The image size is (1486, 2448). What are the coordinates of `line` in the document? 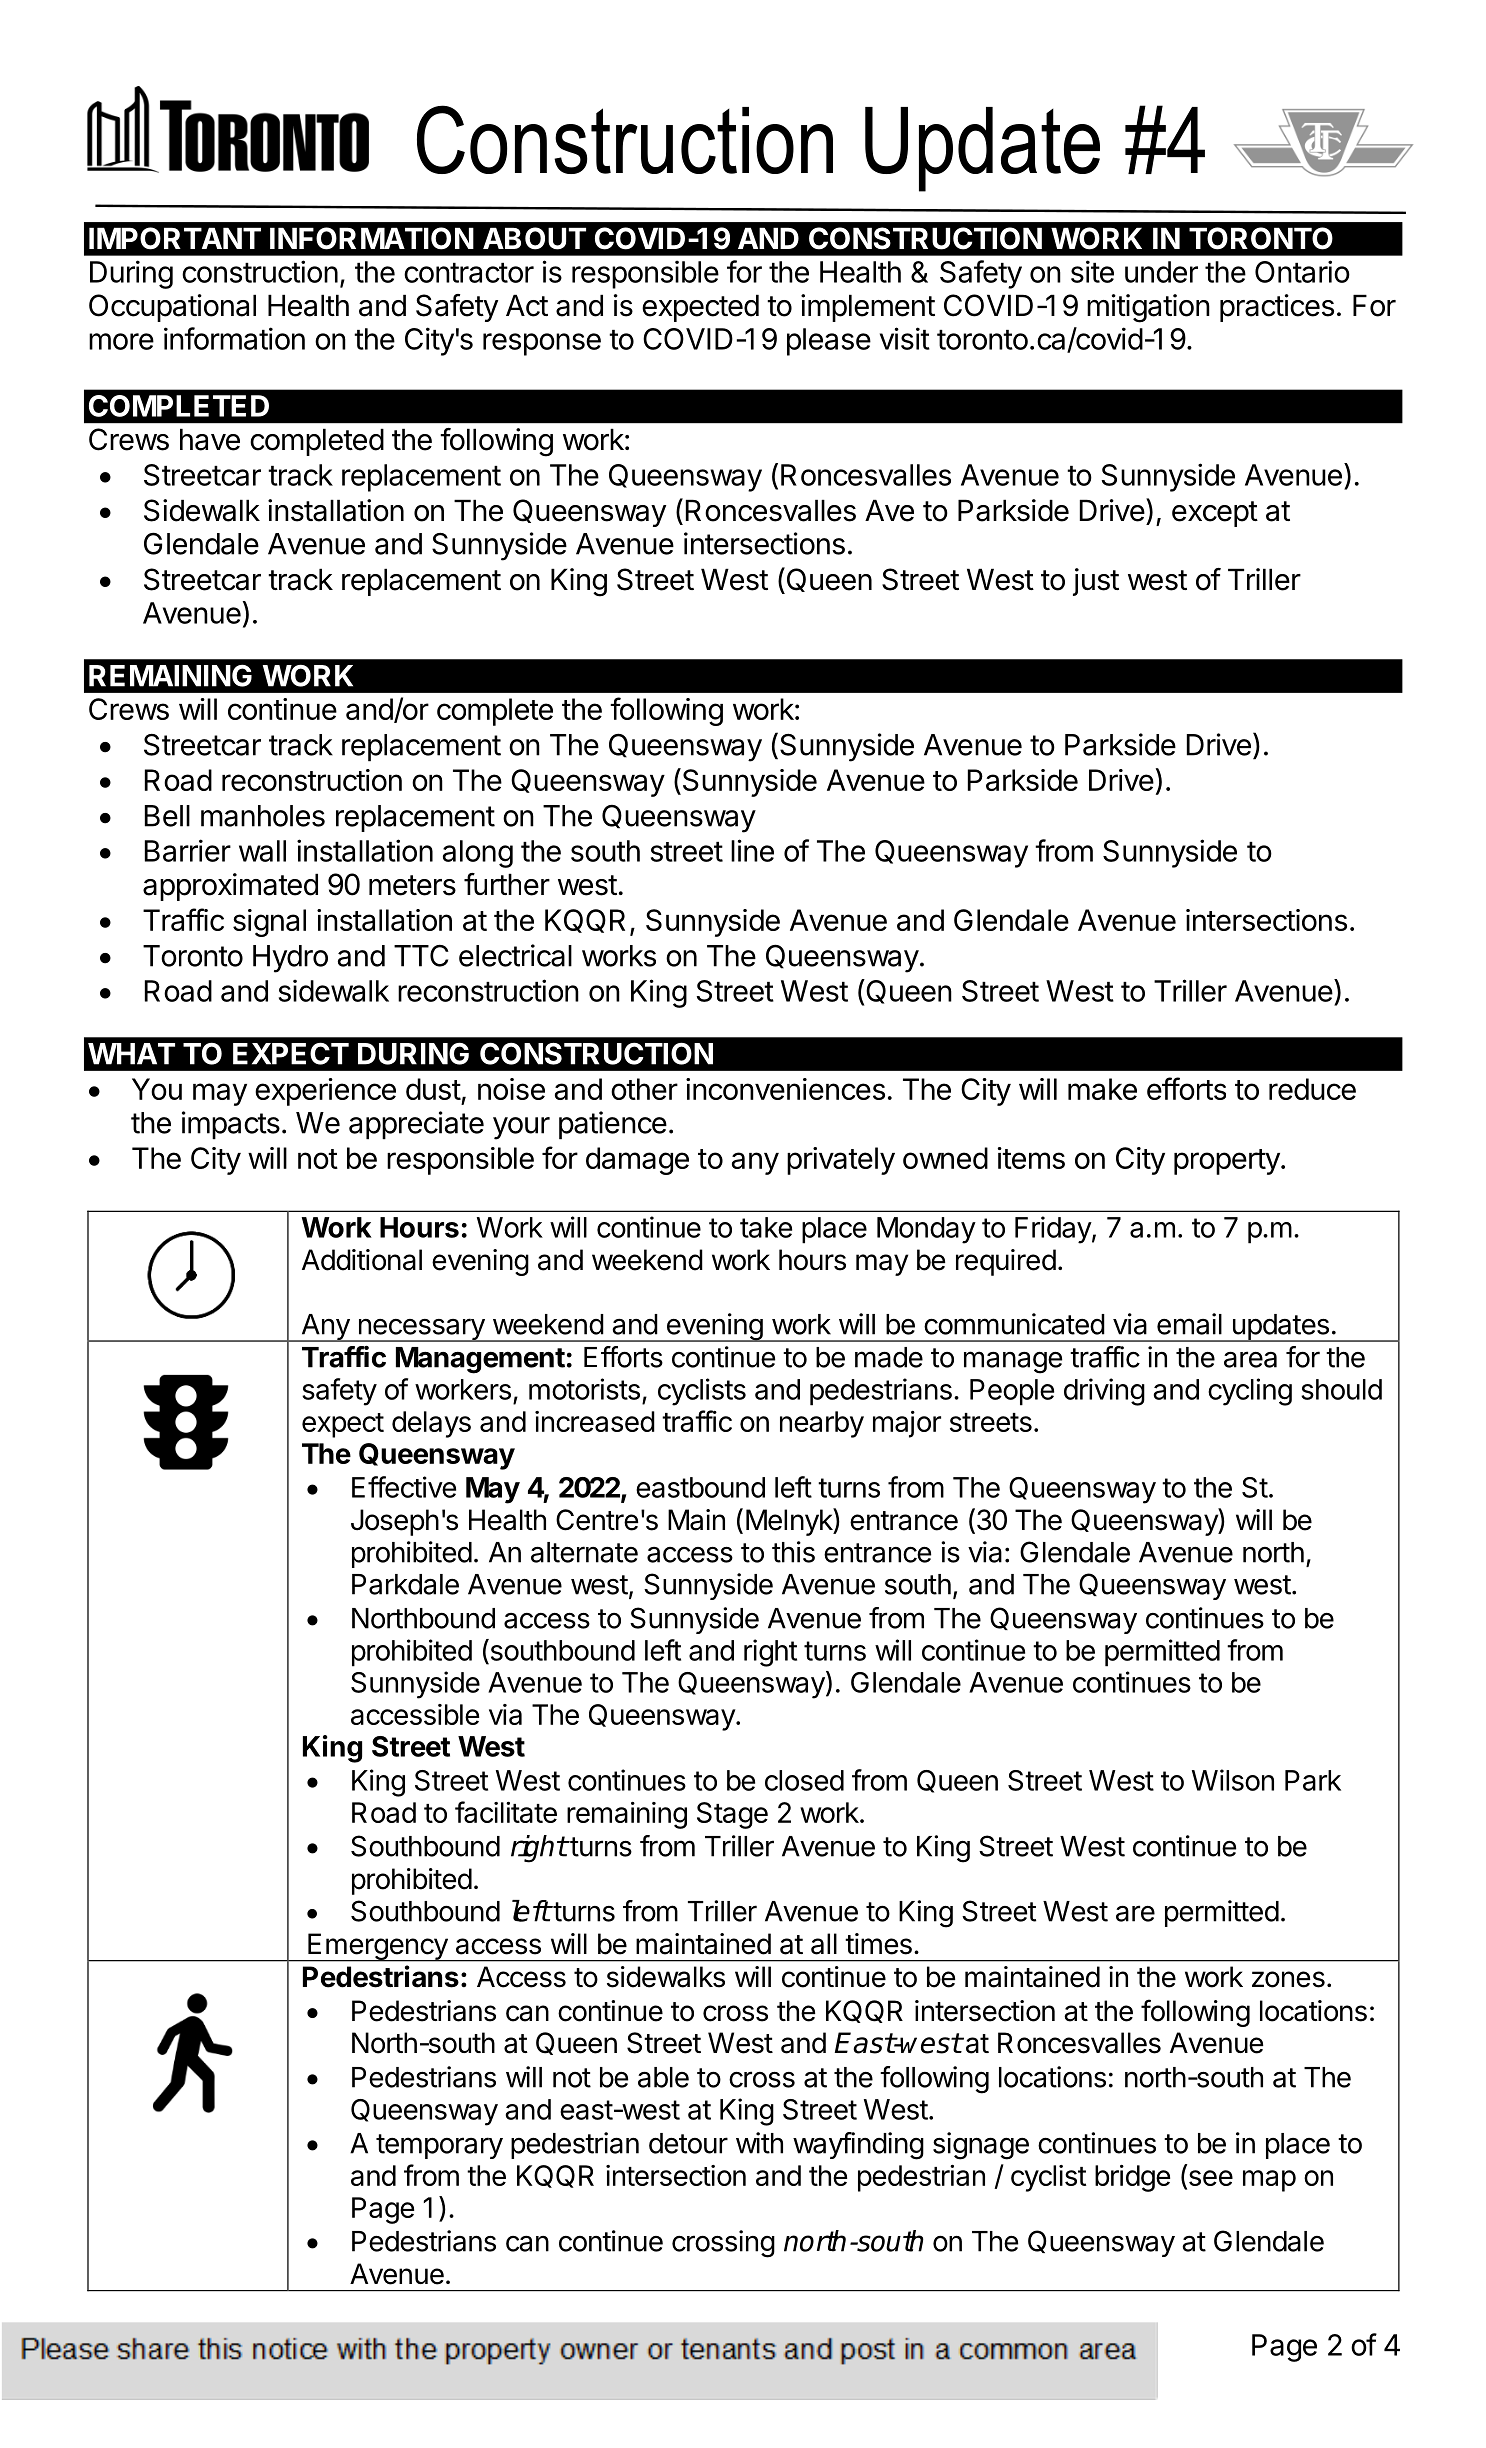 It's located at (752, 850).
